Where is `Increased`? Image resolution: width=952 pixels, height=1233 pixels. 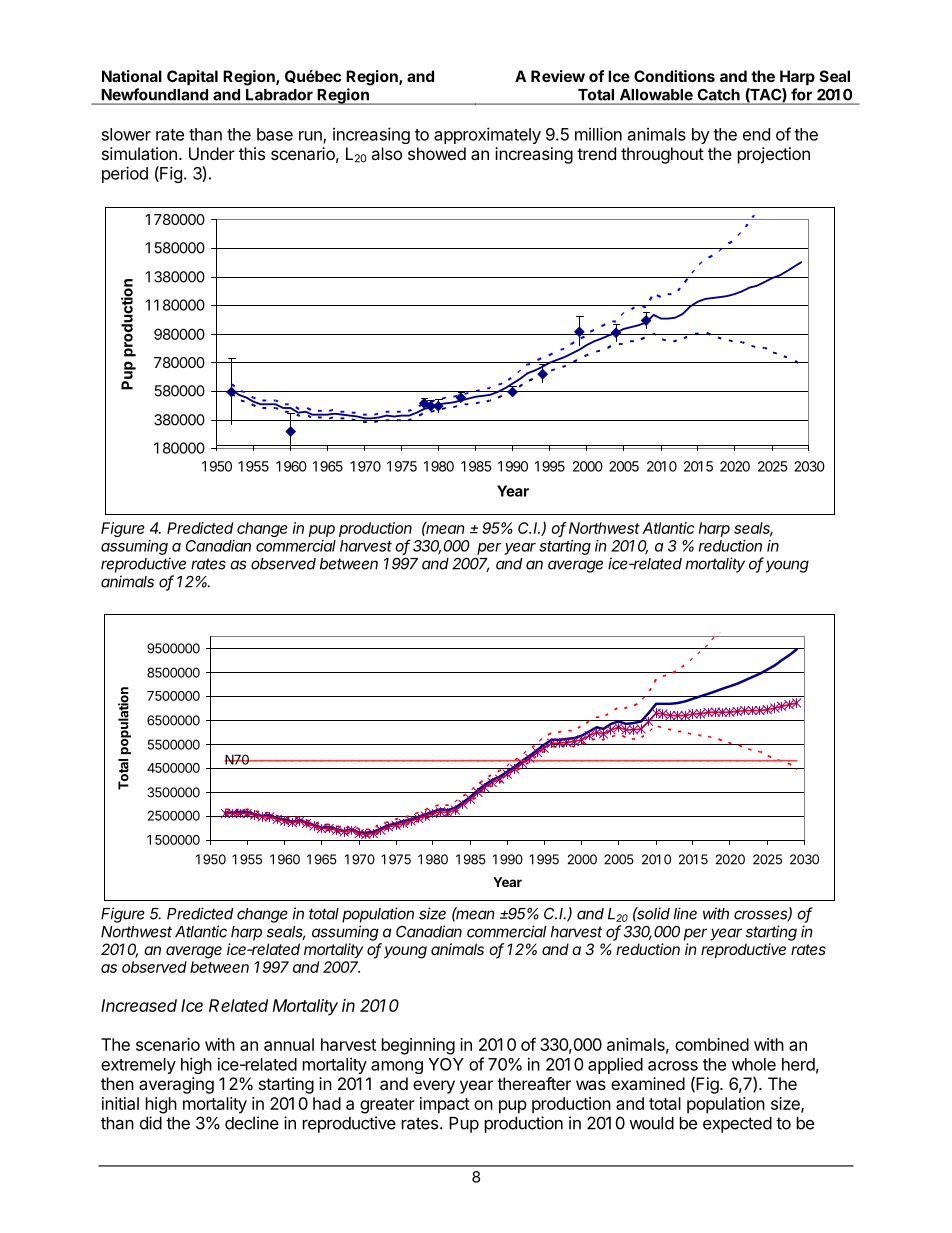
Increased is located at coordinates (139, 1005).
